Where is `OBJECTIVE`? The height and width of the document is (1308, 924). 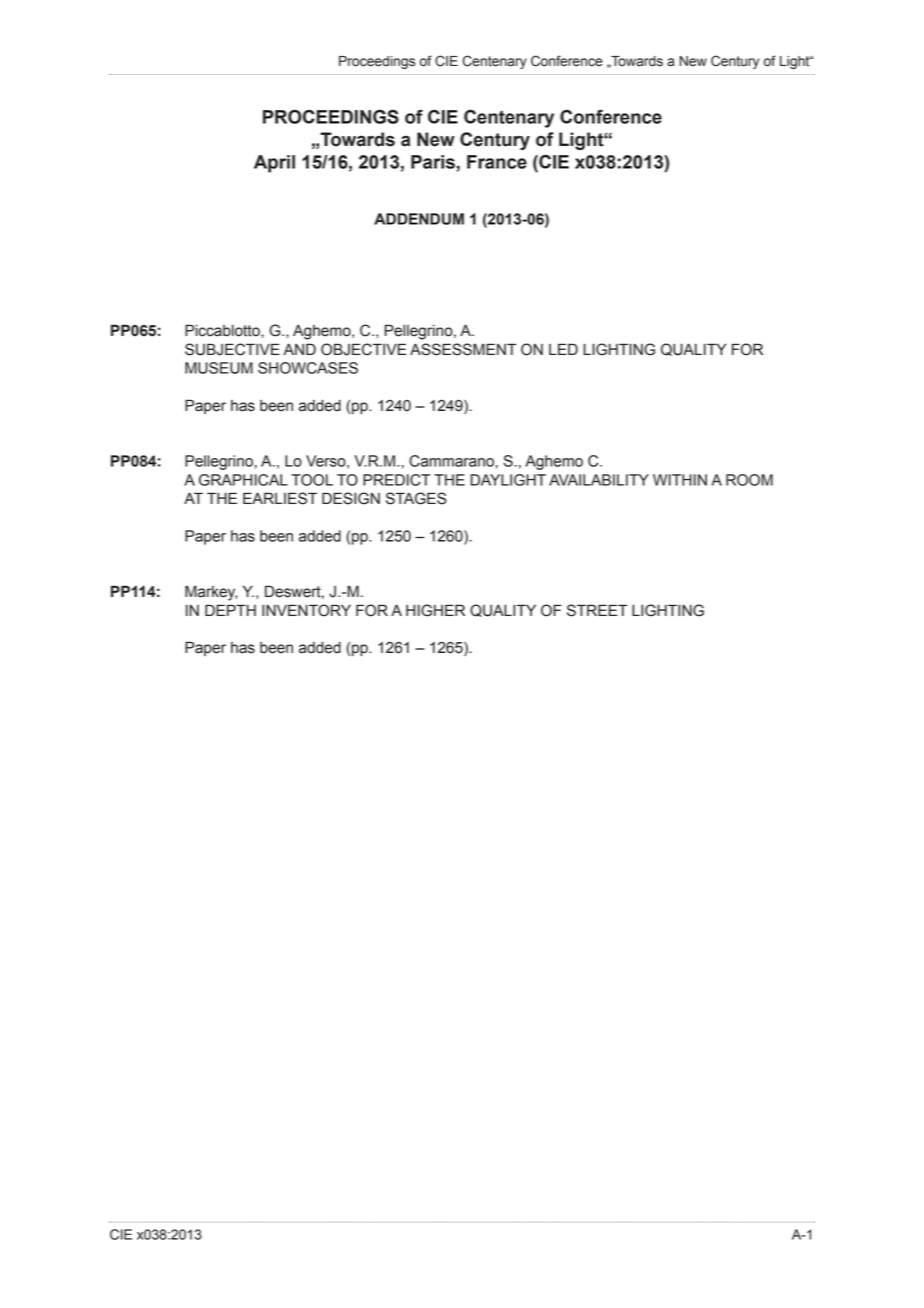
OBJECTIVE is located at coordinates (364, 349).
